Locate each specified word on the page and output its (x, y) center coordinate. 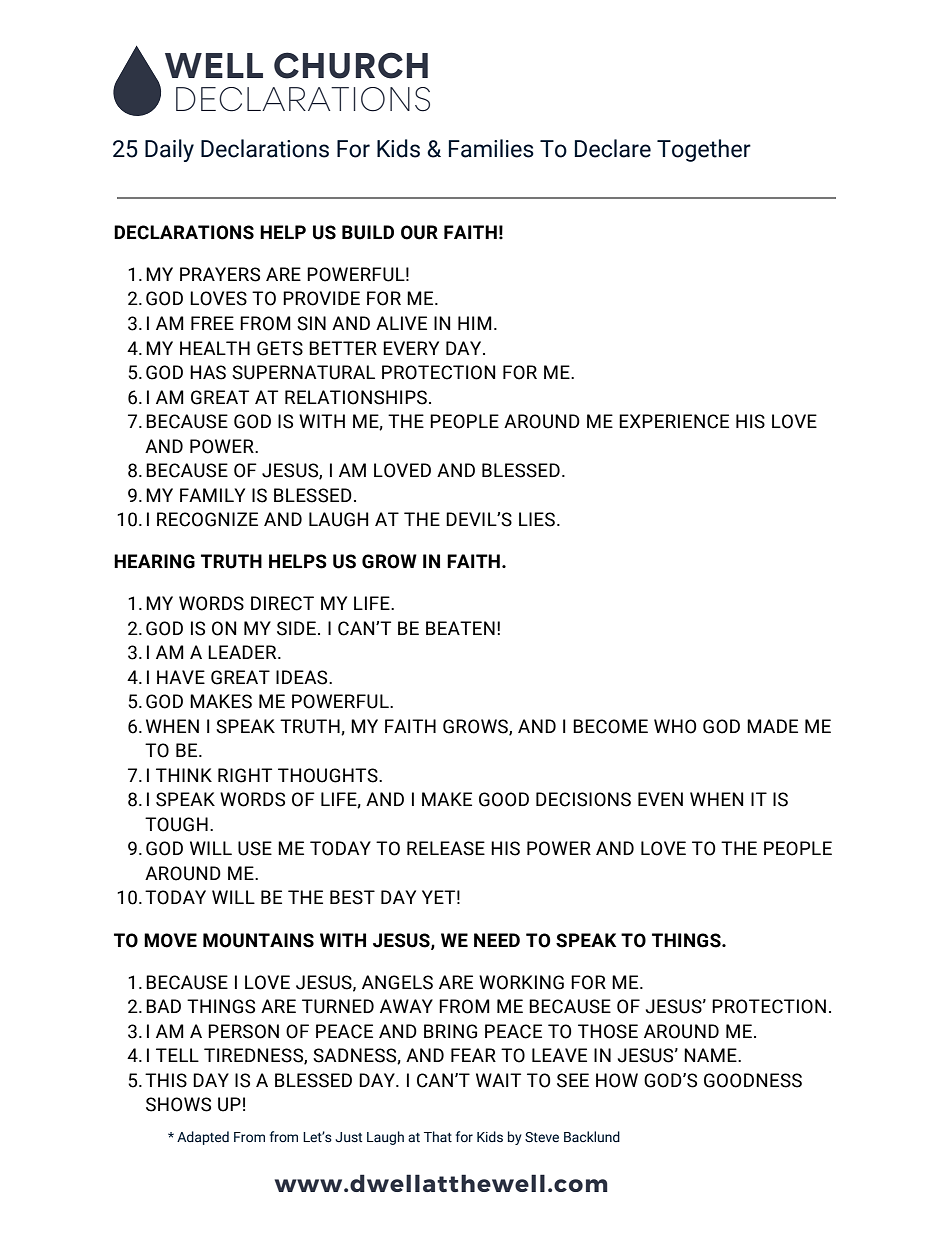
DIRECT (282, 603)
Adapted (203, 1138)
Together (704, 150)
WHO (675, 726)
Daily (169, 150)
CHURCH (351, 65)
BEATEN (460, 628)
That (438, 1136)
